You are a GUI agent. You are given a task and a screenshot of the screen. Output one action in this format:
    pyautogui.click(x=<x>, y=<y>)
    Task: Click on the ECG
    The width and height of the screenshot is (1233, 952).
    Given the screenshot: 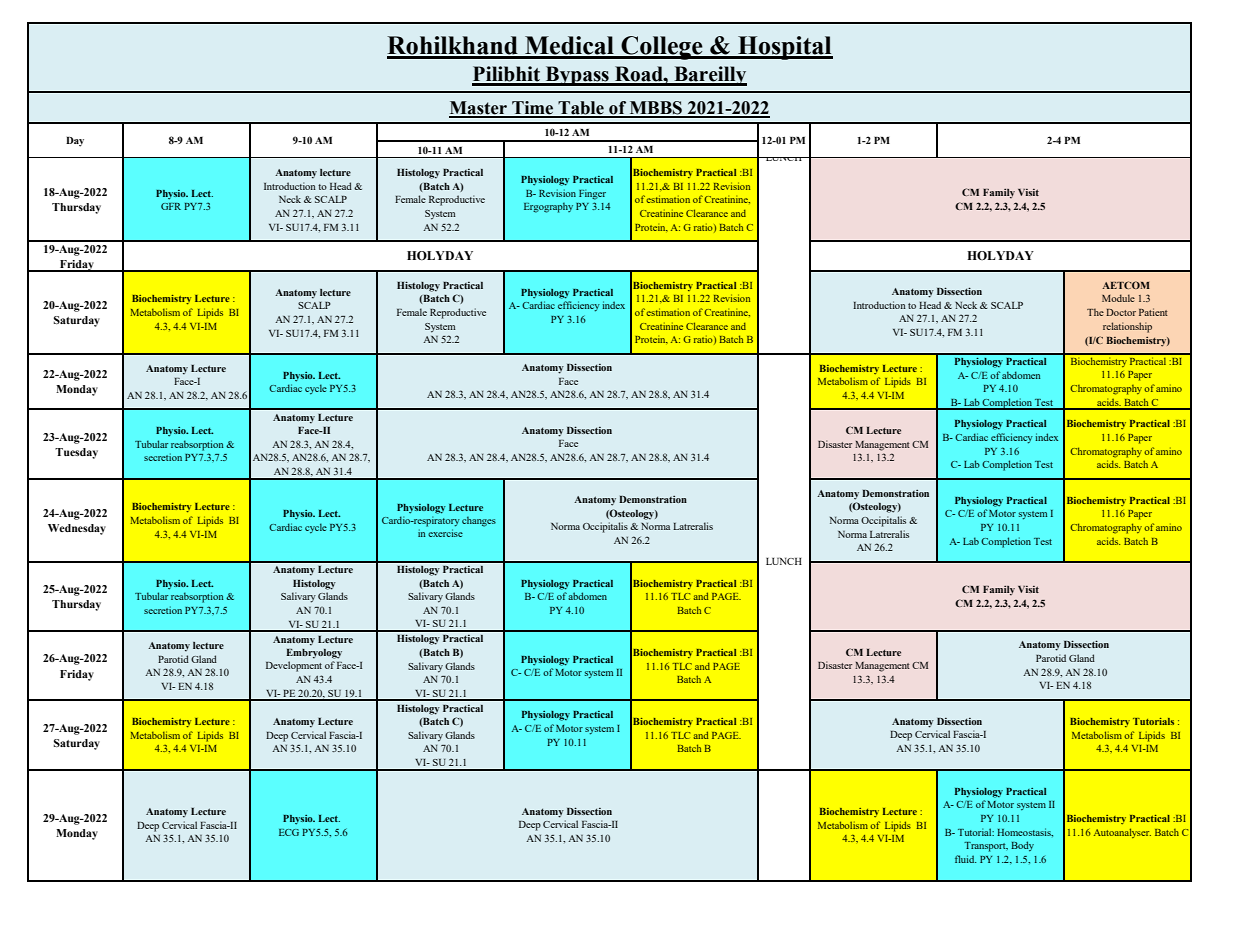 What is the action you would take?
    pyautogui.click(x=289, y=832)
